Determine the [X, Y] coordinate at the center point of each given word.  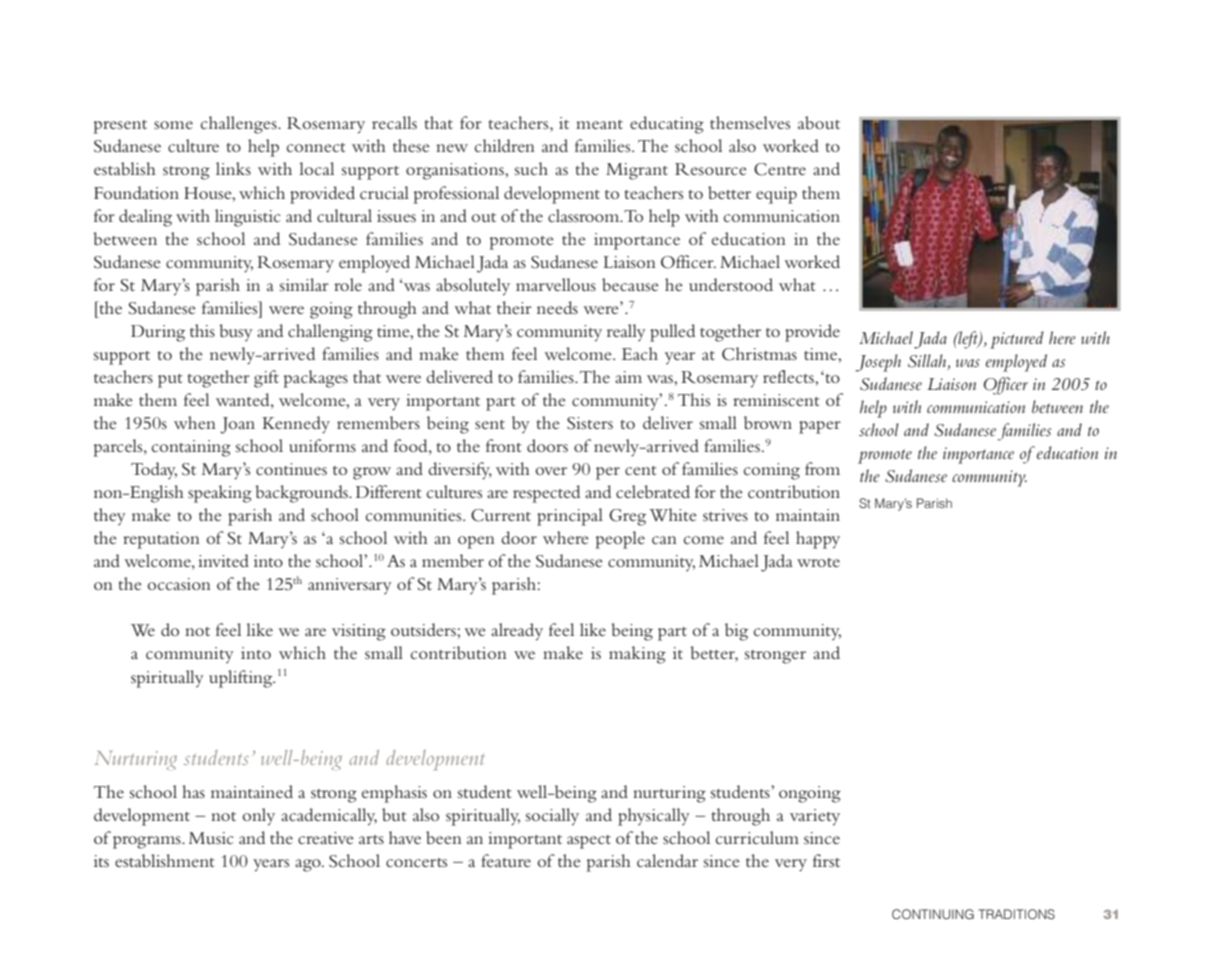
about [819, 122]
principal [570, 517]
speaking [220, 494]
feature [506, 860]
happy [818, 540]
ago [309, 865]
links [233, 168]
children [505, 145]
